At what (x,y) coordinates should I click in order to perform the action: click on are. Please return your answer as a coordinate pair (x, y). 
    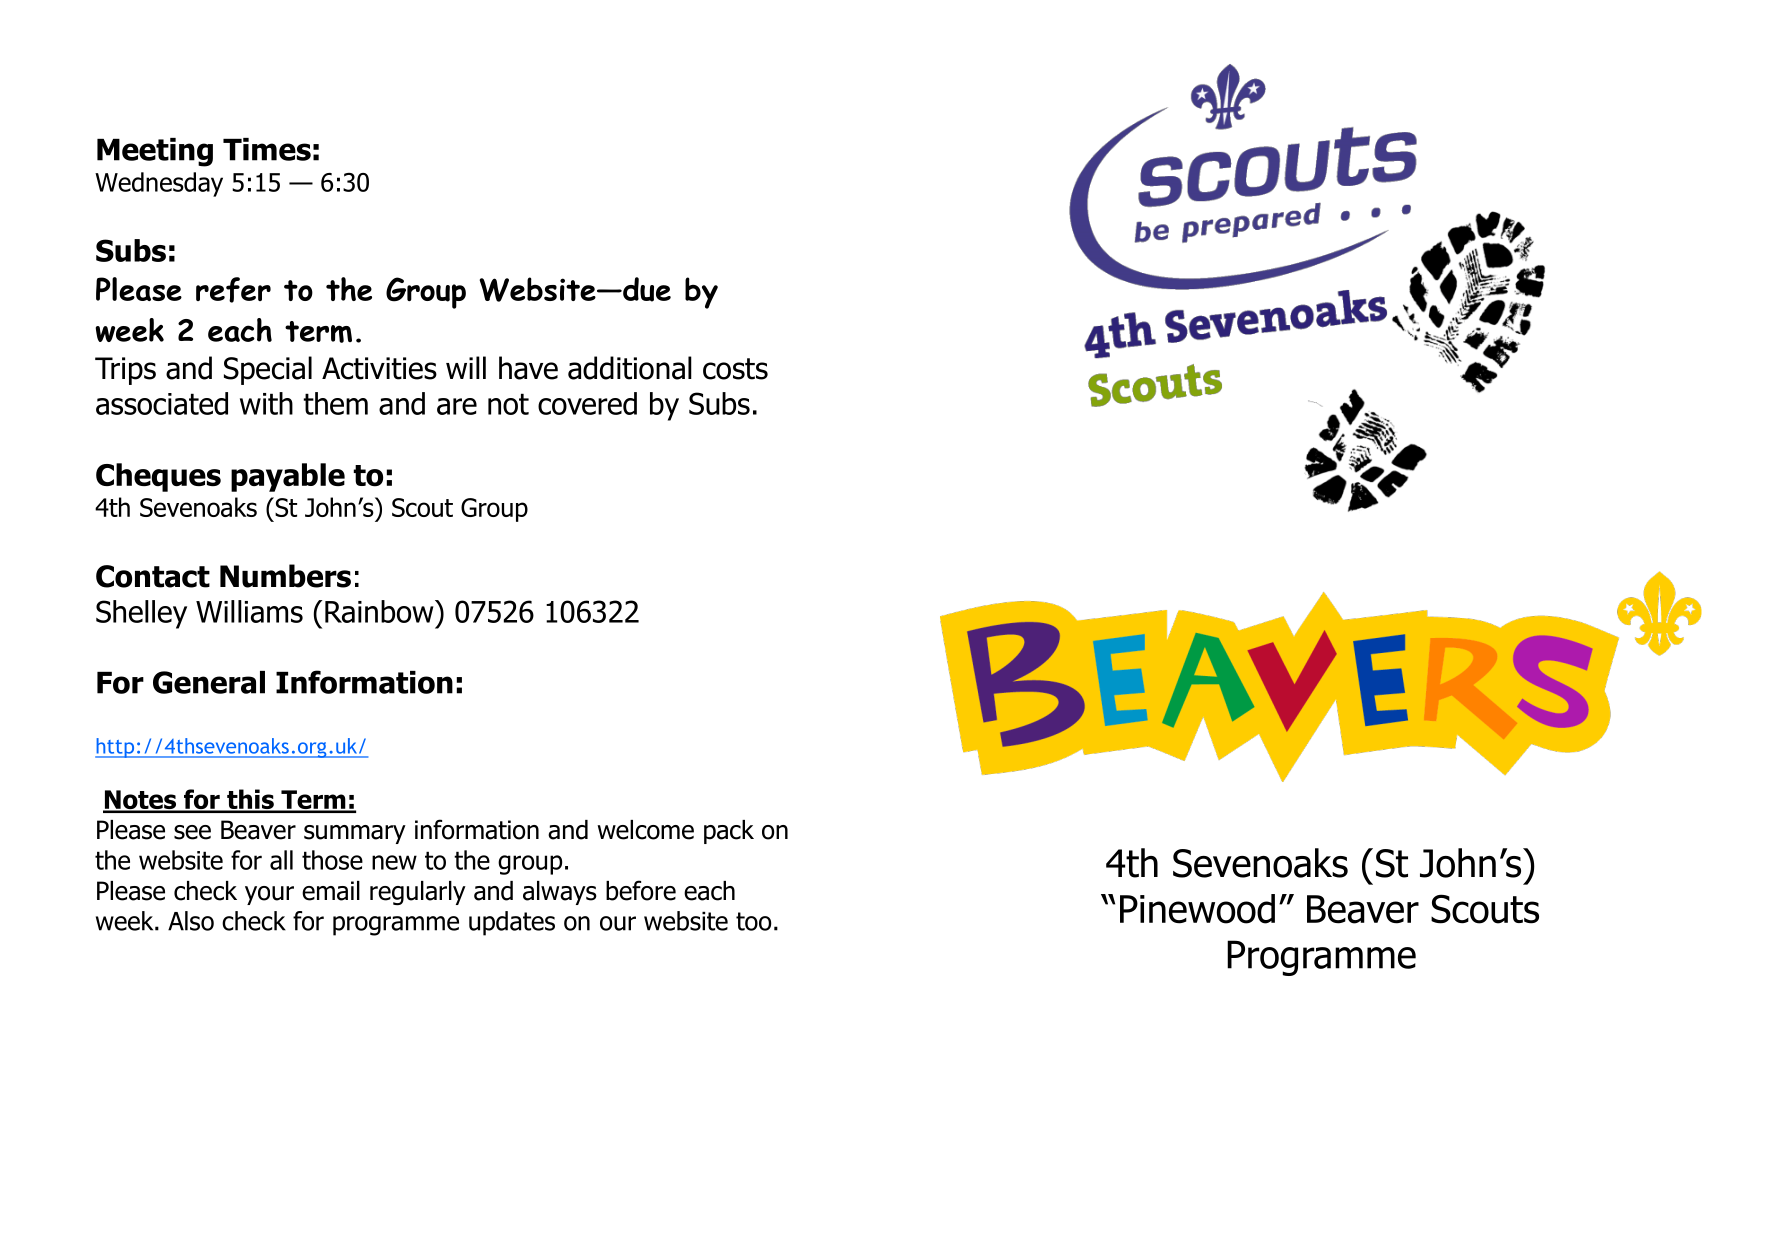
    Looking at the image, I should click on (457, 406).
